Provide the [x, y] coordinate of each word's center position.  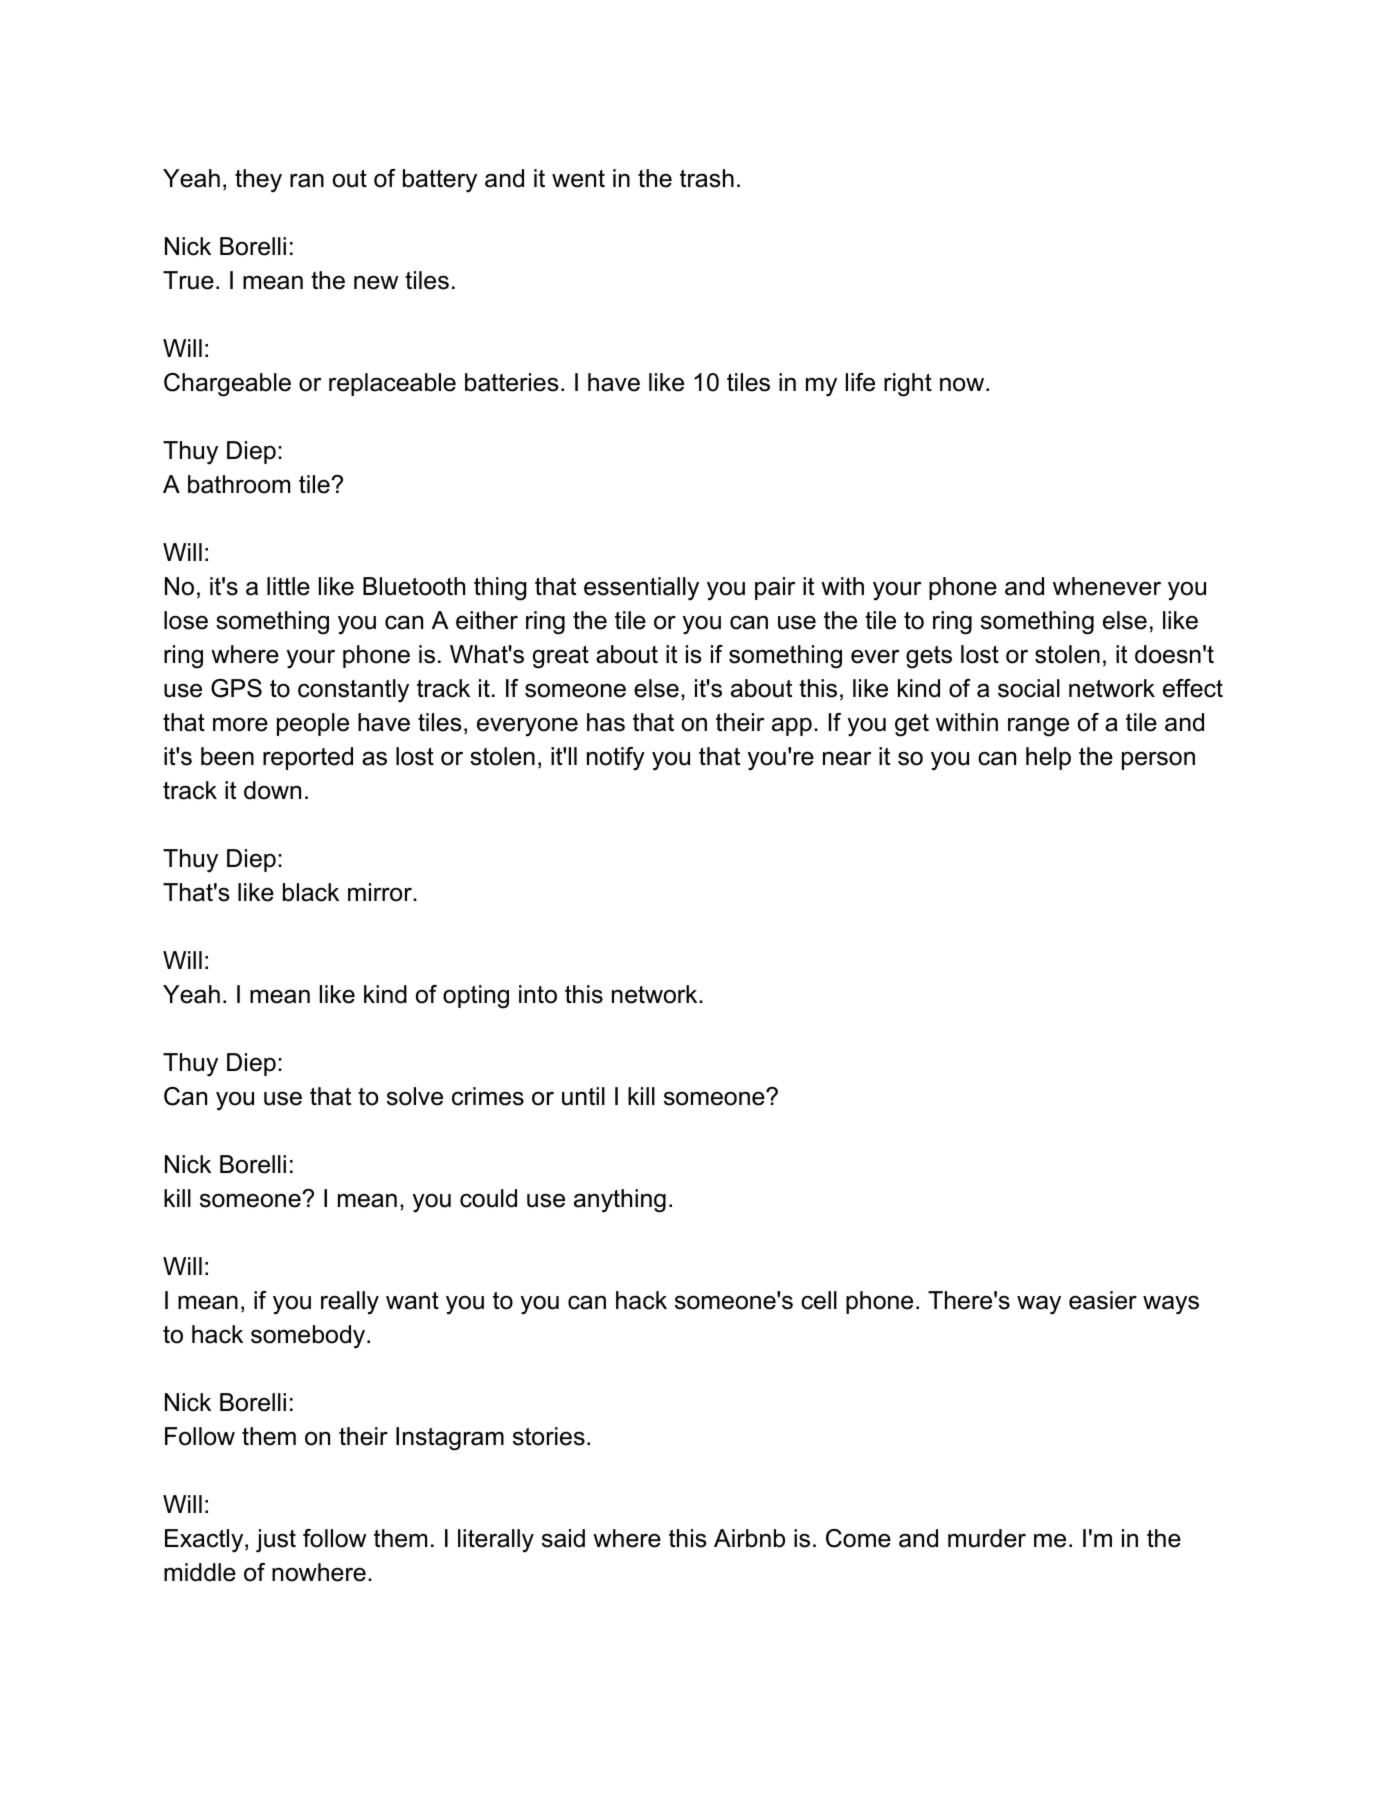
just [276, 1541]
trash [707, 178]
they [258, 181]
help [1048, 758]
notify [616, 759]
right [908, 385]
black [311, 892]
